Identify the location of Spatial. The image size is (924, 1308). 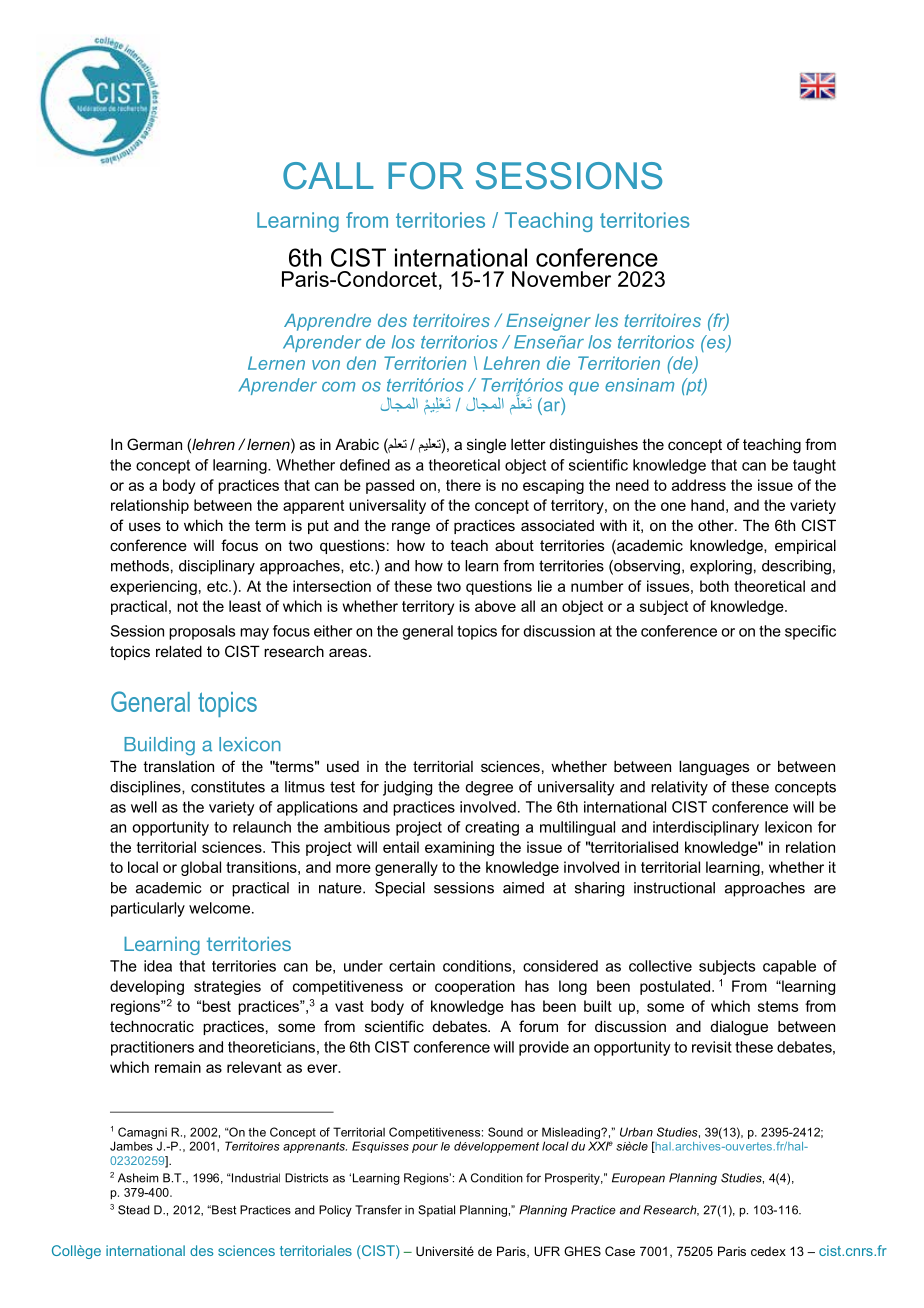
(436, 1211).
